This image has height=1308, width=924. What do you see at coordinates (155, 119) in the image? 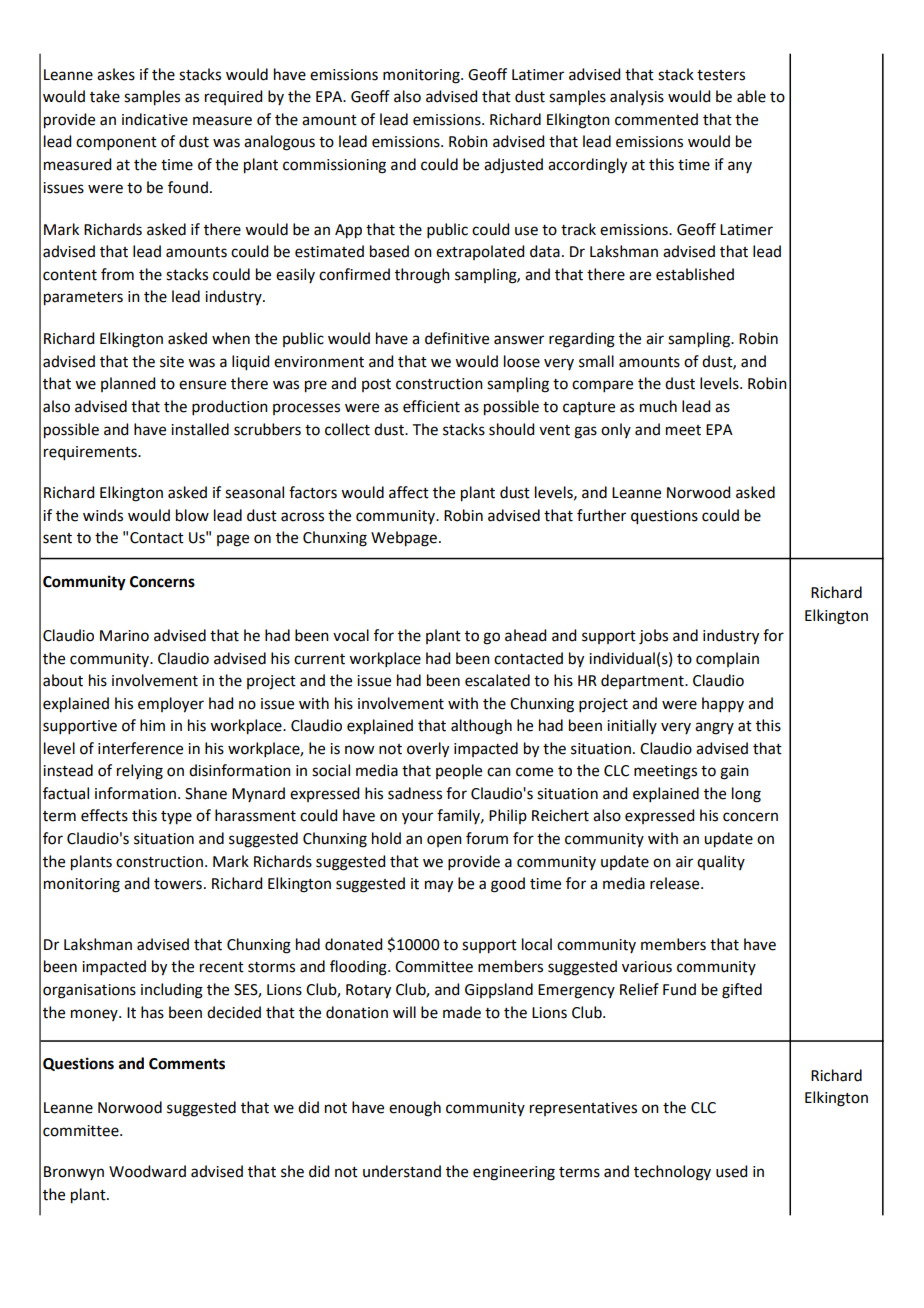
I see `indicative` at bounding box center [155, 119].
